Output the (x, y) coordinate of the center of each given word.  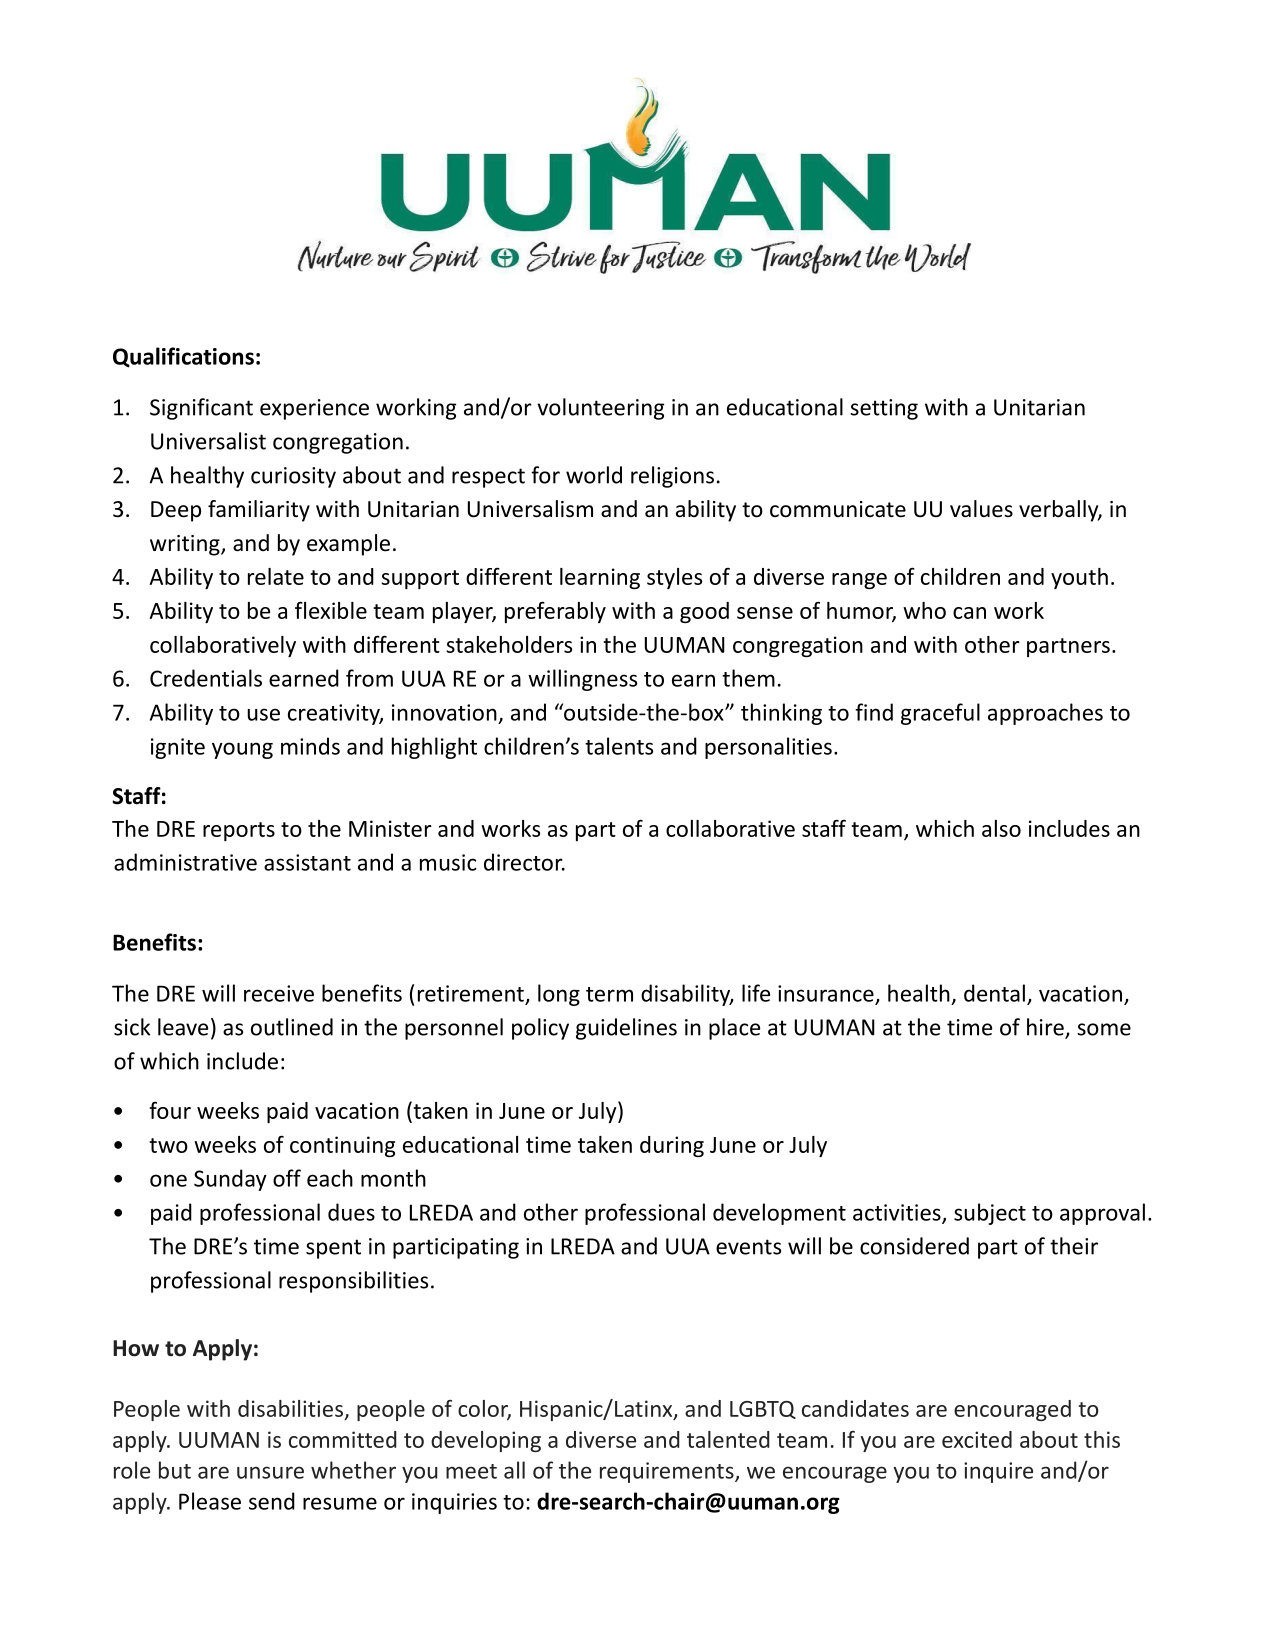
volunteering (600, 409)
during (672, 1146)
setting (884, 409)
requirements (668, 1472)
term (609, 994)
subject (990, 1214)
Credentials (206, 678)
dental (994, 993)
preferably (555, 612)
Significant (201, 409)
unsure (270, 1472)
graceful (940, 714)
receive (279, 993)
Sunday (230, 1180)
